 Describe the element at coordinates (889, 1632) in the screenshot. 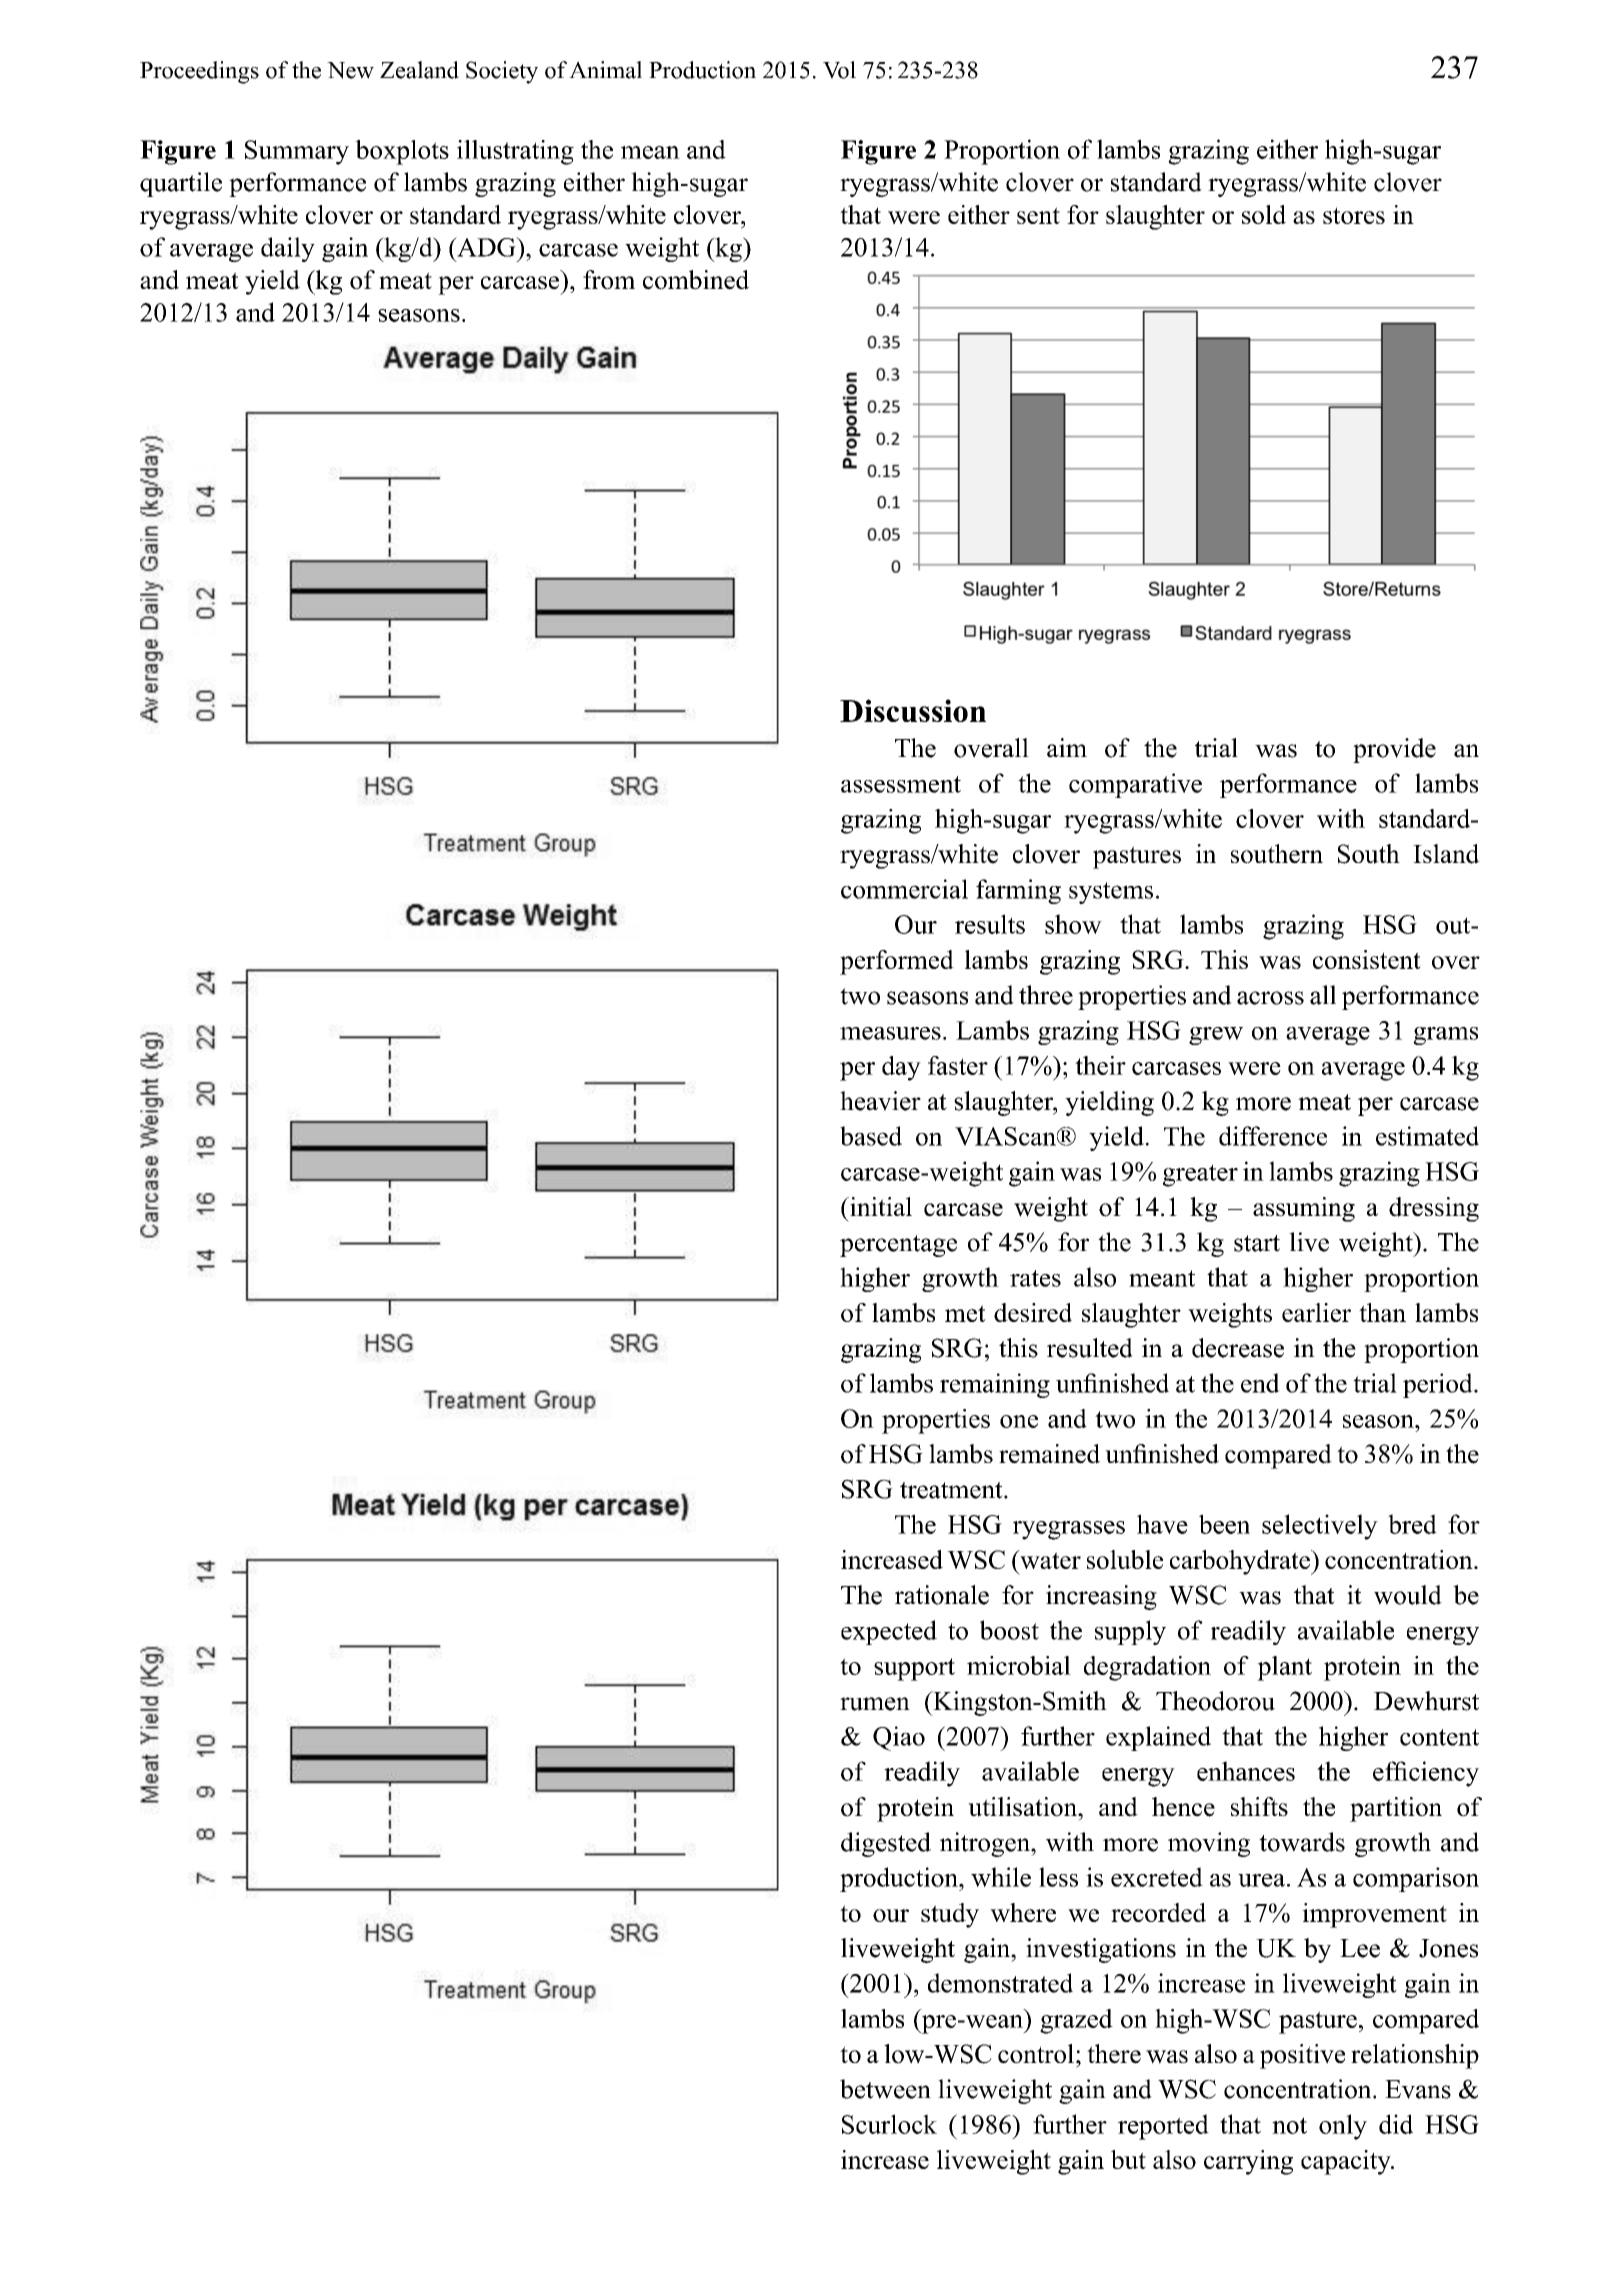

I see `expected` at that location.
